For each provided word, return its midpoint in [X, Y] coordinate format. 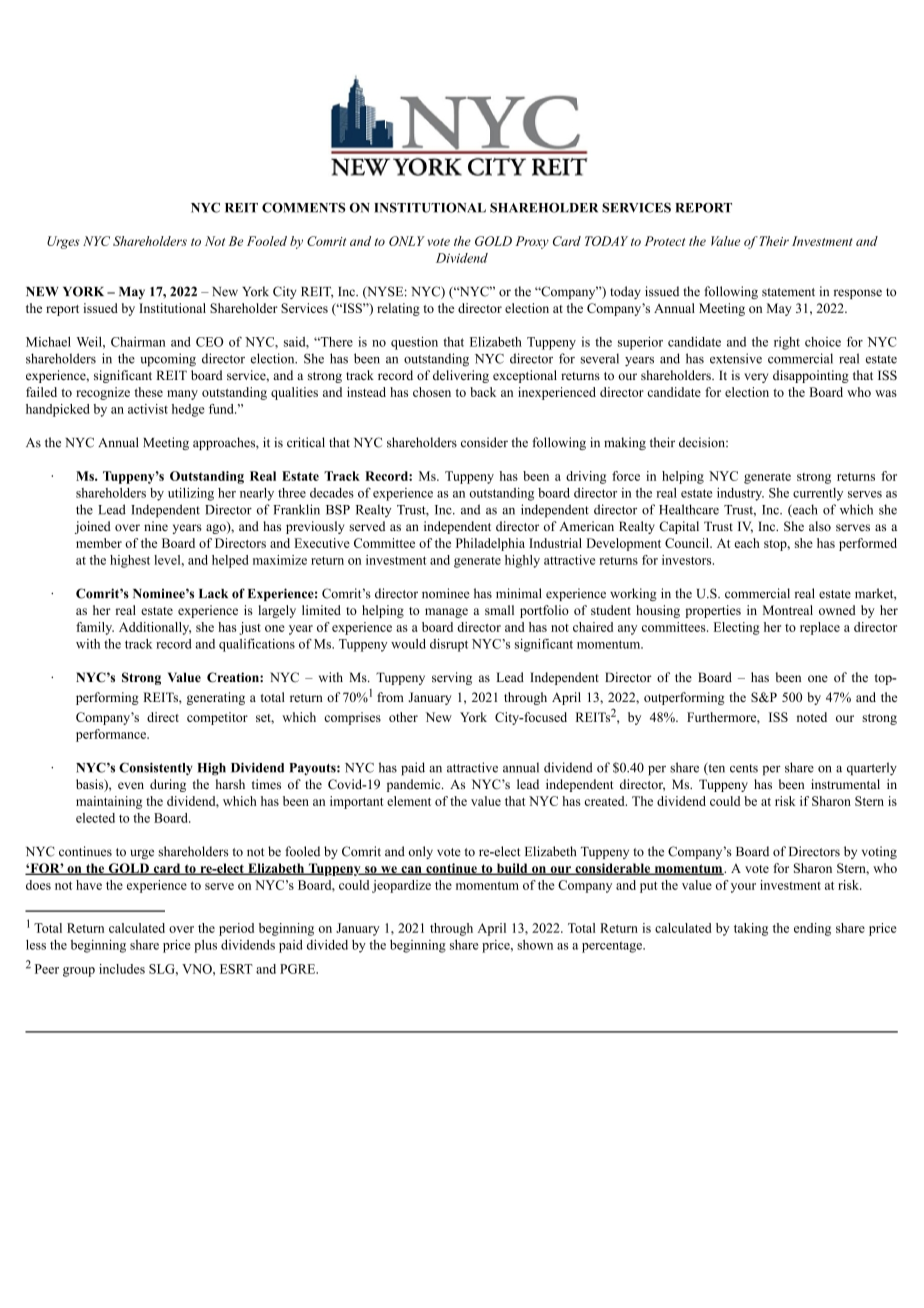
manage [446, 613]
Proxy [532, 242]
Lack [213, 594]
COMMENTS [304, 207]
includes [122, 969]
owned [837, 610]
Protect [665, 241]
